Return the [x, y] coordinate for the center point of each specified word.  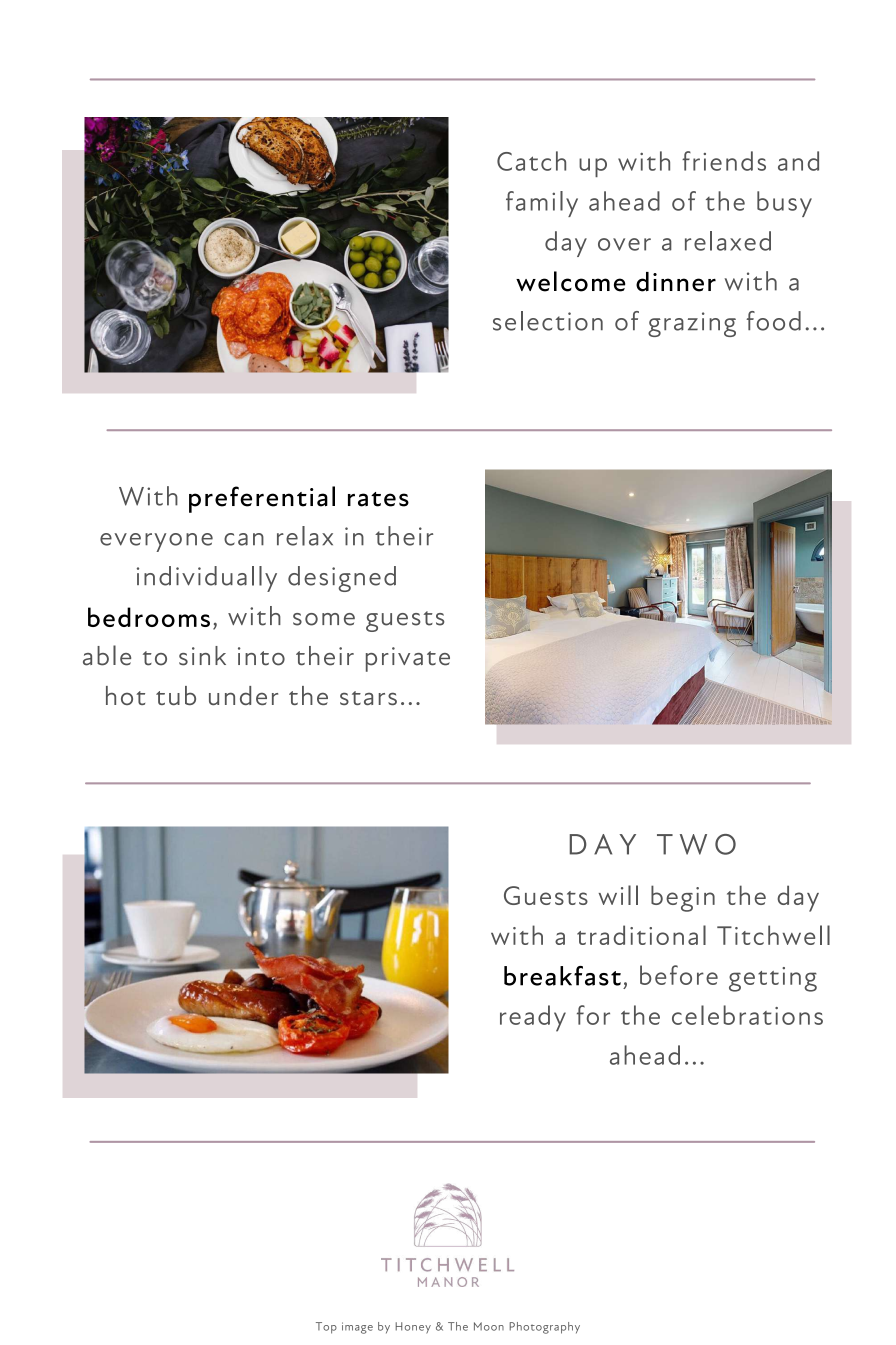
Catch [531, 161]
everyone [156, 542]
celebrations [747, 1015]
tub [176, 695]
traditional [641, 935]
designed [342, 579]
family [542, 204]
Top [326, 1328]
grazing [692, 324]
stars [368, 698]
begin [683, 898]
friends [724, 161]
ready [533, 1018]
